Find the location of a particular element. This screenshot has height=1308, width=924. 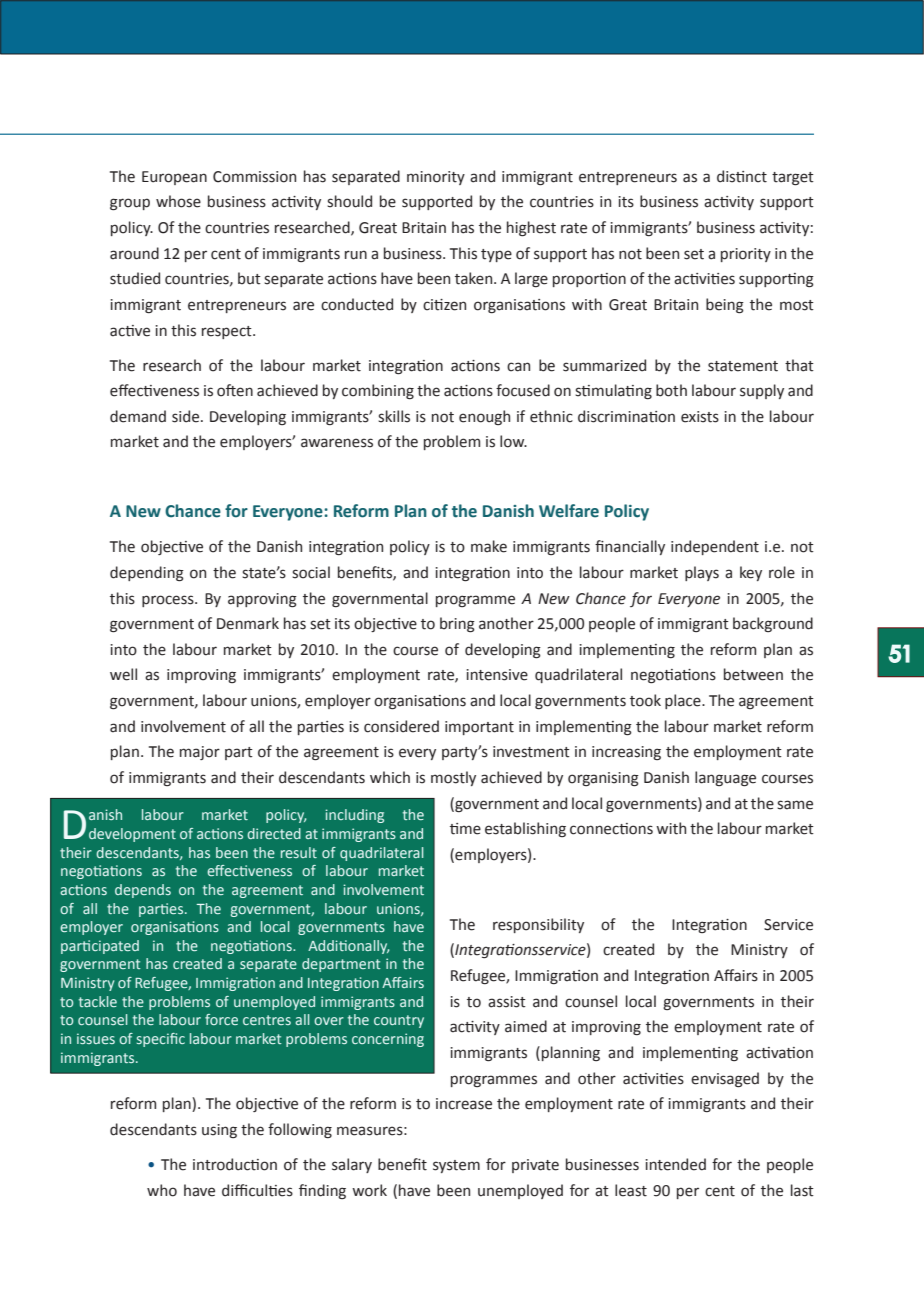

between is located at coordinates (753, 674).
